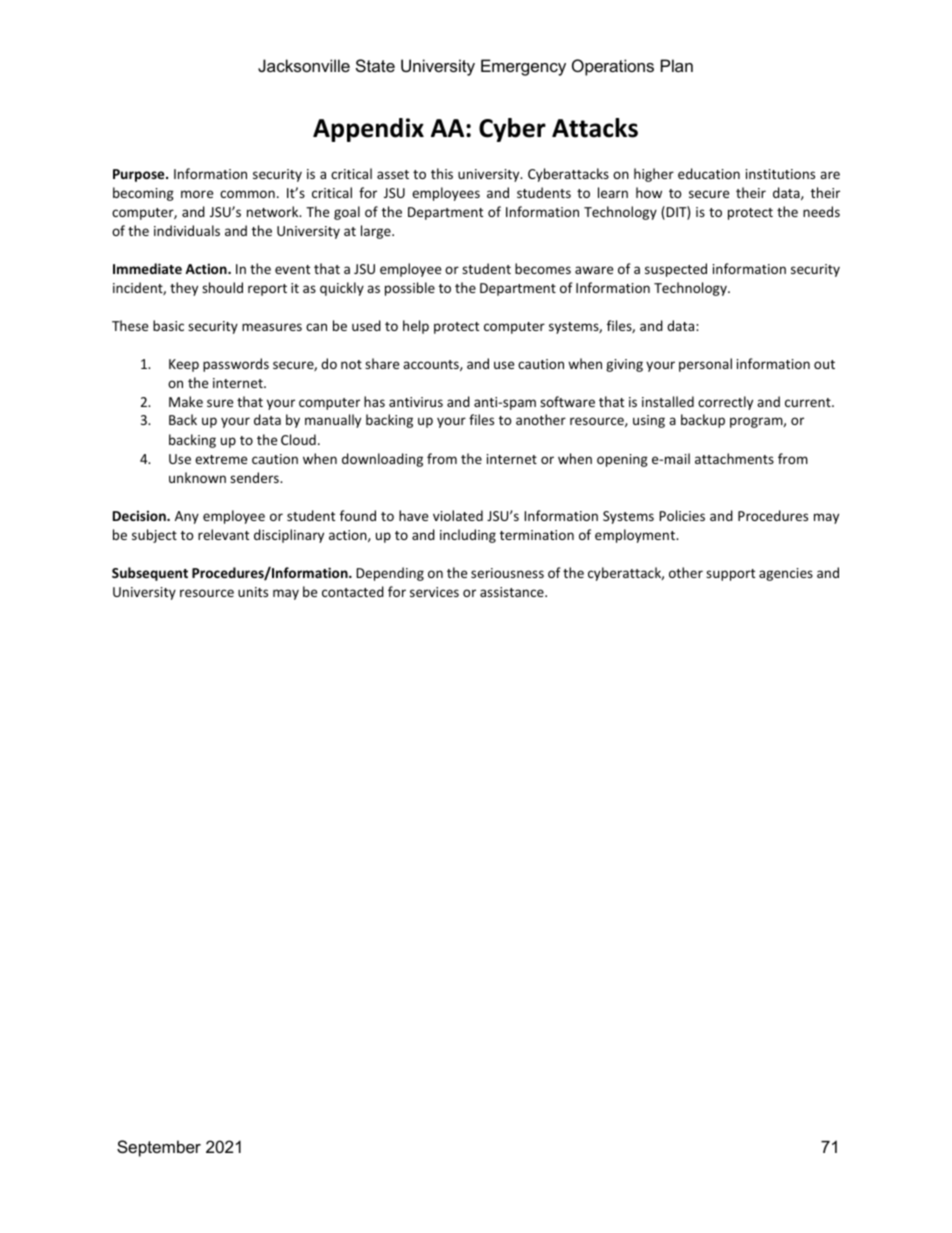 This document has width=952, height=1233. What do you see at coordinates (159, 1148) in the document?
I see `September` at bounding box center [159, 1148].
